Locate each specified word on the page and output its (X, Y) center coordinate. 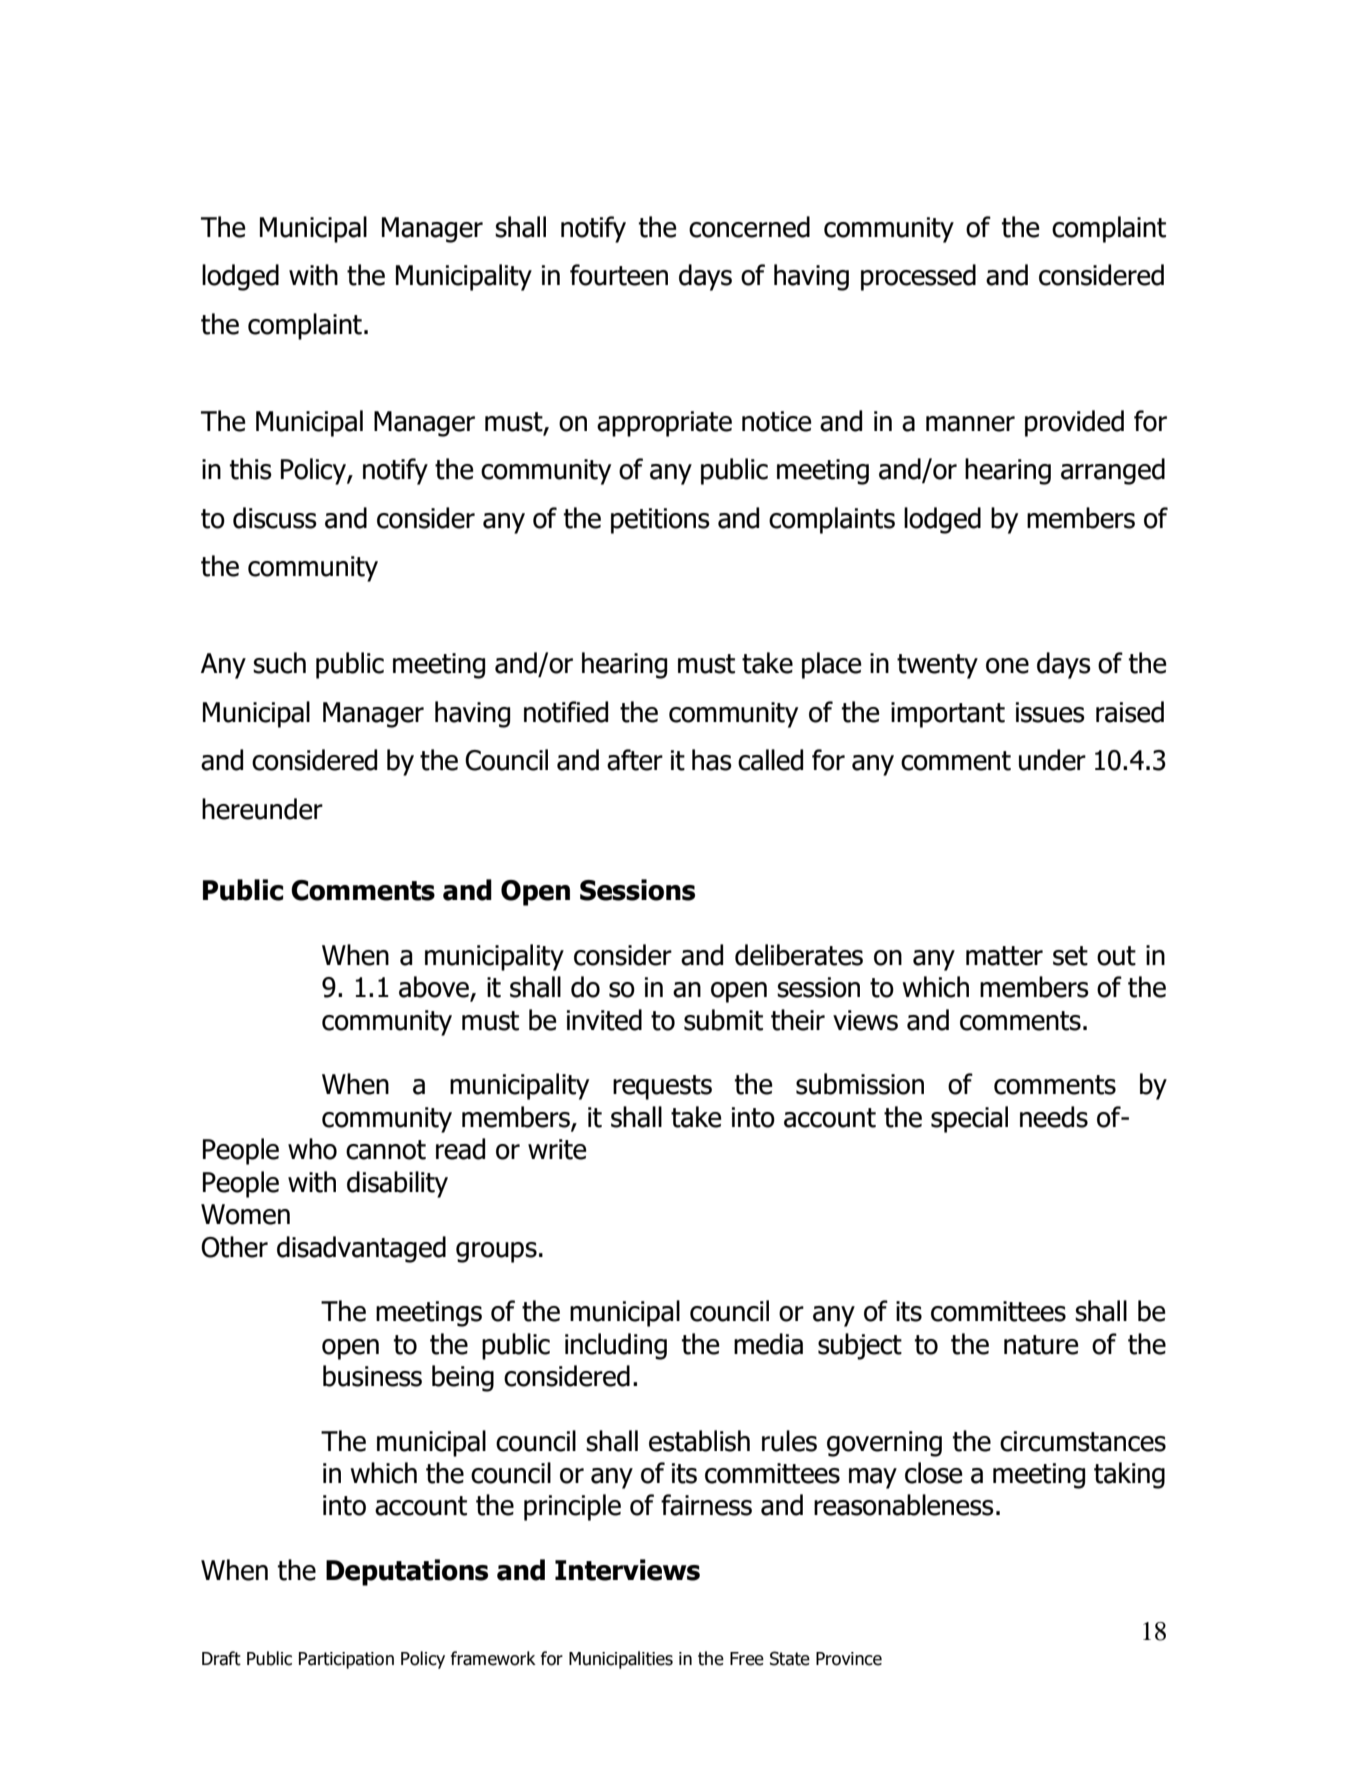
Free (747, 1659)
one (1007, 666)
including (616, 1346)
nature (1041, 1345)
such (279, 663)
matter (1004, 956)
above (435, 988)
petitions (660, 521)
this (251, 469)
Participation (346, 1660)
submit (723, 1020)
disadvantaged (361, 1249)
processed (918, 277)
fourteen (619, 275)
